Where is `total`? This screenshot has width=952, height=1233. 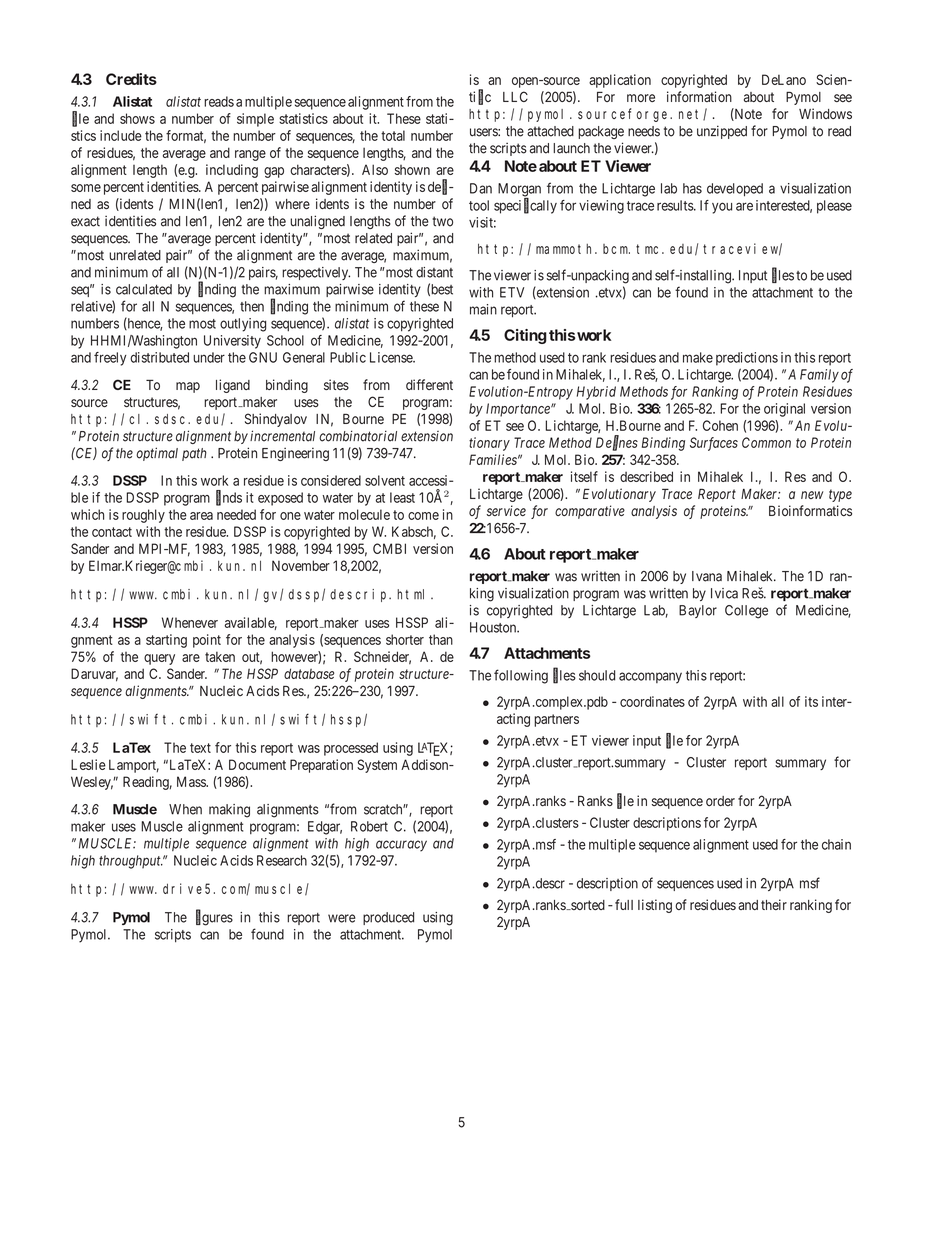
total is located at coordinates (393, 135).
